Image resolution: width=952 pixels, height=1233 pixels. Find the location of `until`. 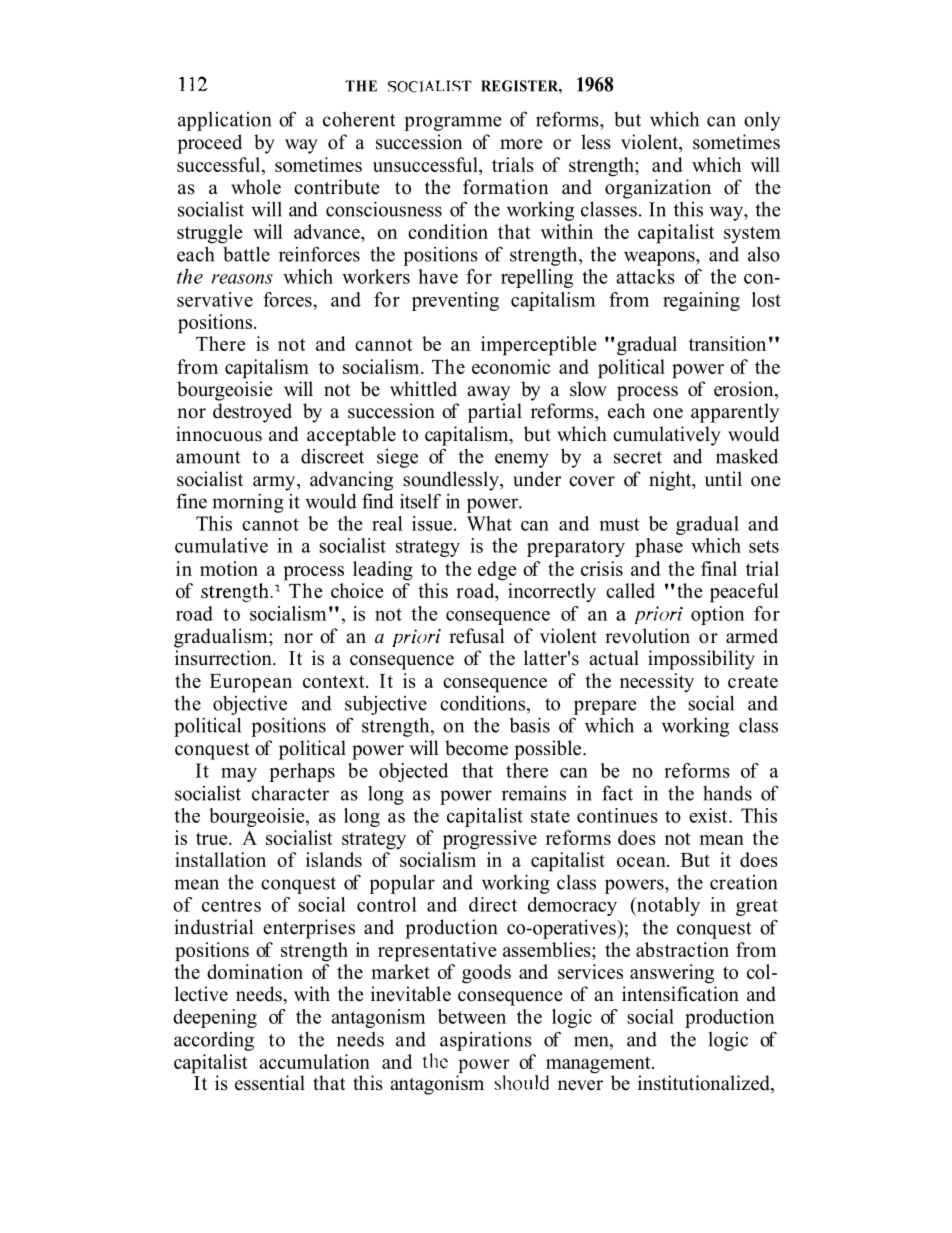

until is located at coordinates (723, 479).
